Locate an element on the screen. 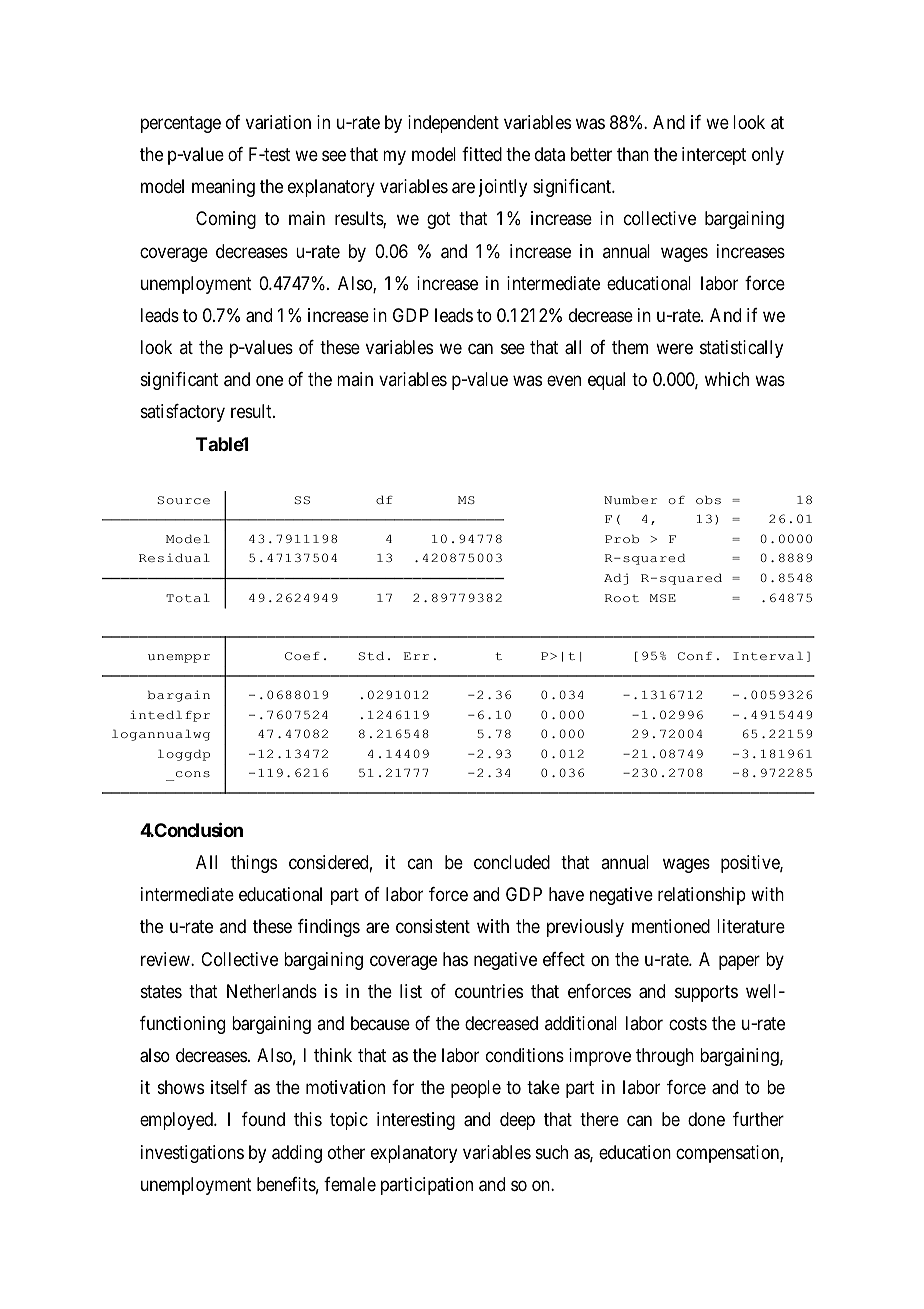 The width and height of the screenshot is (924, 1309). intercept is located at coordinates (714, 156).
